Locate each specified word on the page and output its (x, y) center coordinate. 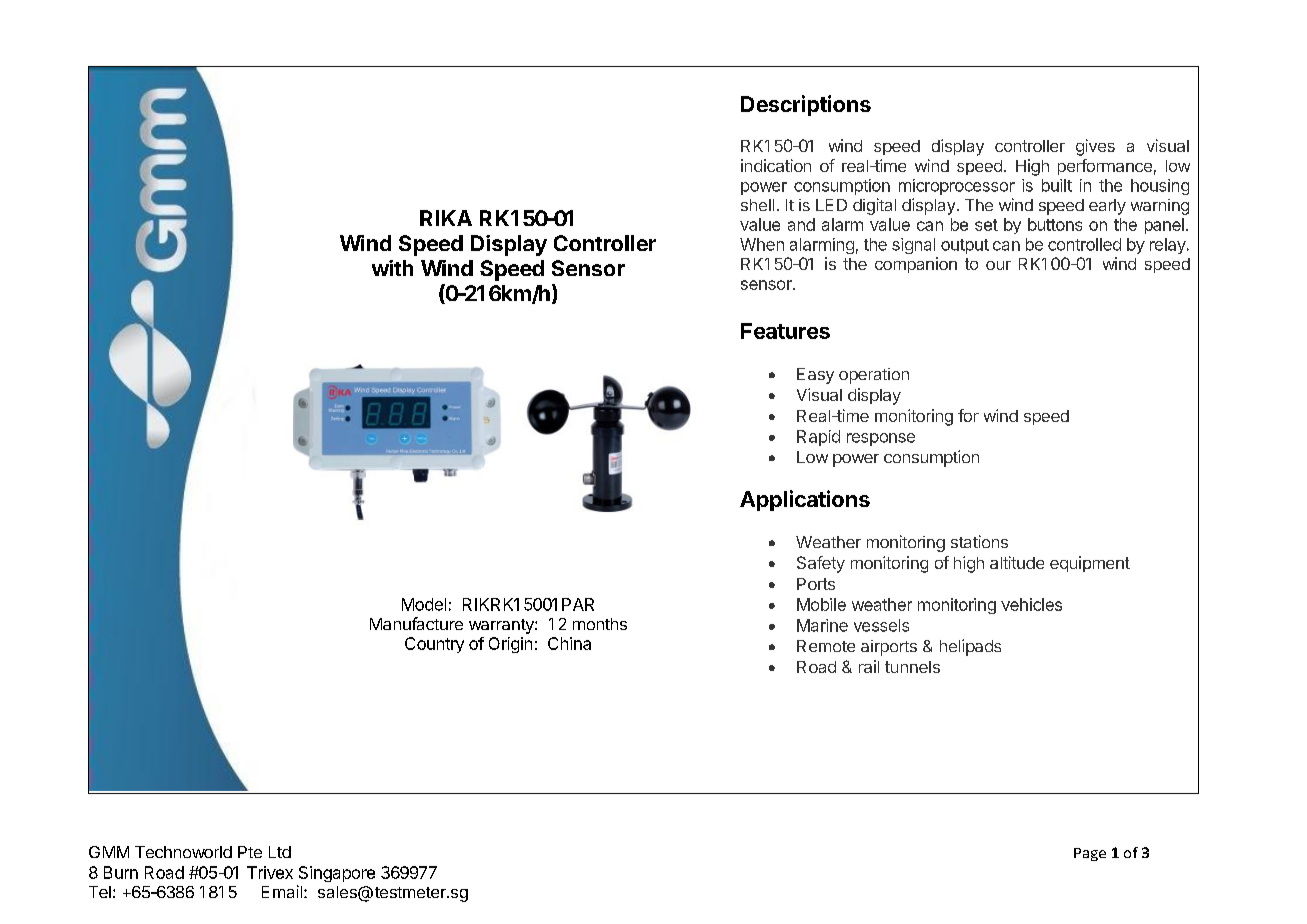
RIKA (446, 218)
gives (1095, 147)
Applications (805, 500)
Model (424, 604)
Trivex (270, 872)
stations (979, 541)
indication (776, 165)
